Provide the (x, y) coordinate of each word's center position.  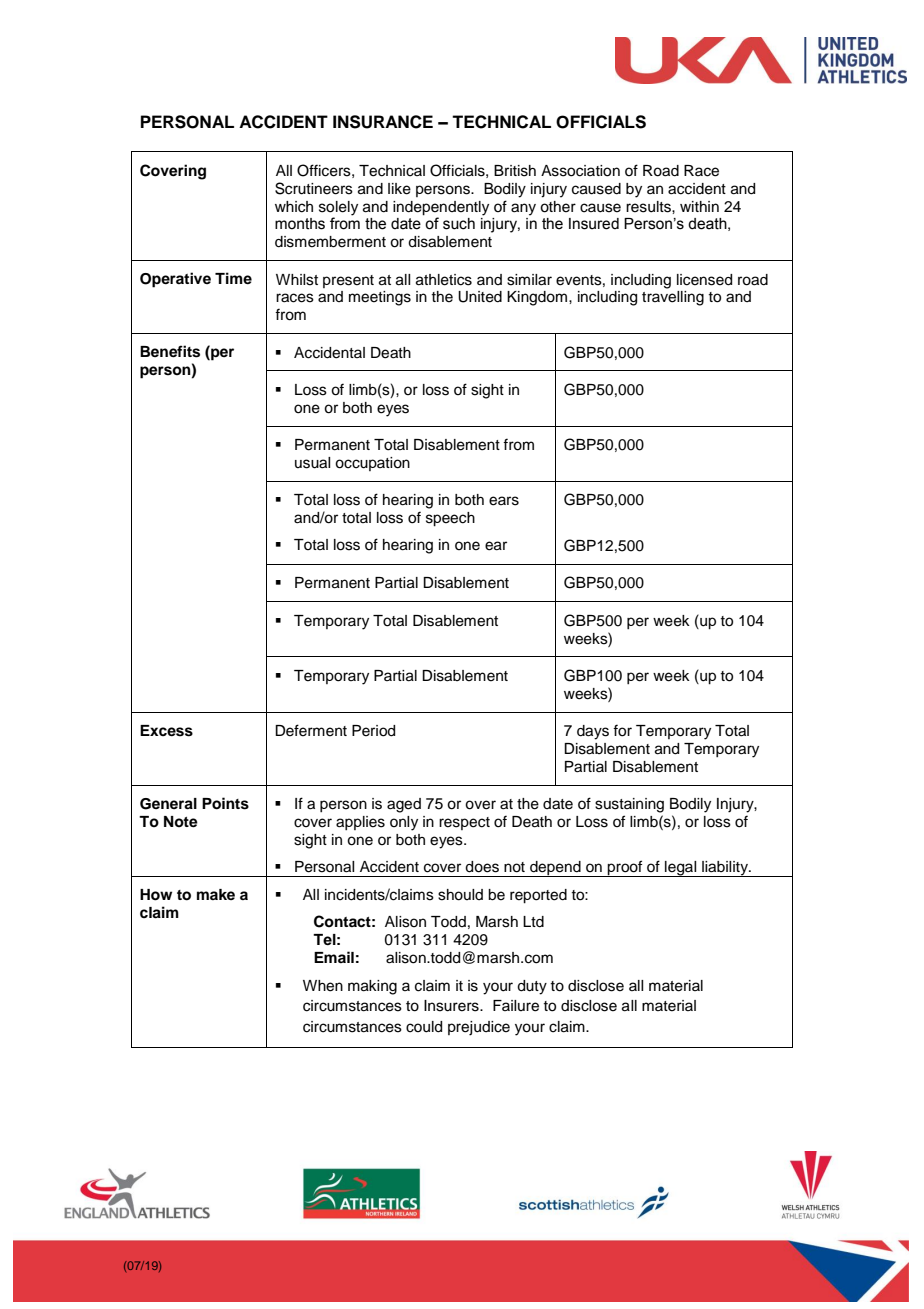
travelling (673, 298)
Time (233, 278)
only (404, 823)
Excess (166, 731)
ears (504, 501)
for (622, 730)
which (294, 207)
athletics (444, 280)
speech (450, 519)
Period (373, 731)
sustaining (629, 805)
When (323, 986)
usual (312, 463)
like (399, 189)
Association (580, 171)
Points (225, 803)
